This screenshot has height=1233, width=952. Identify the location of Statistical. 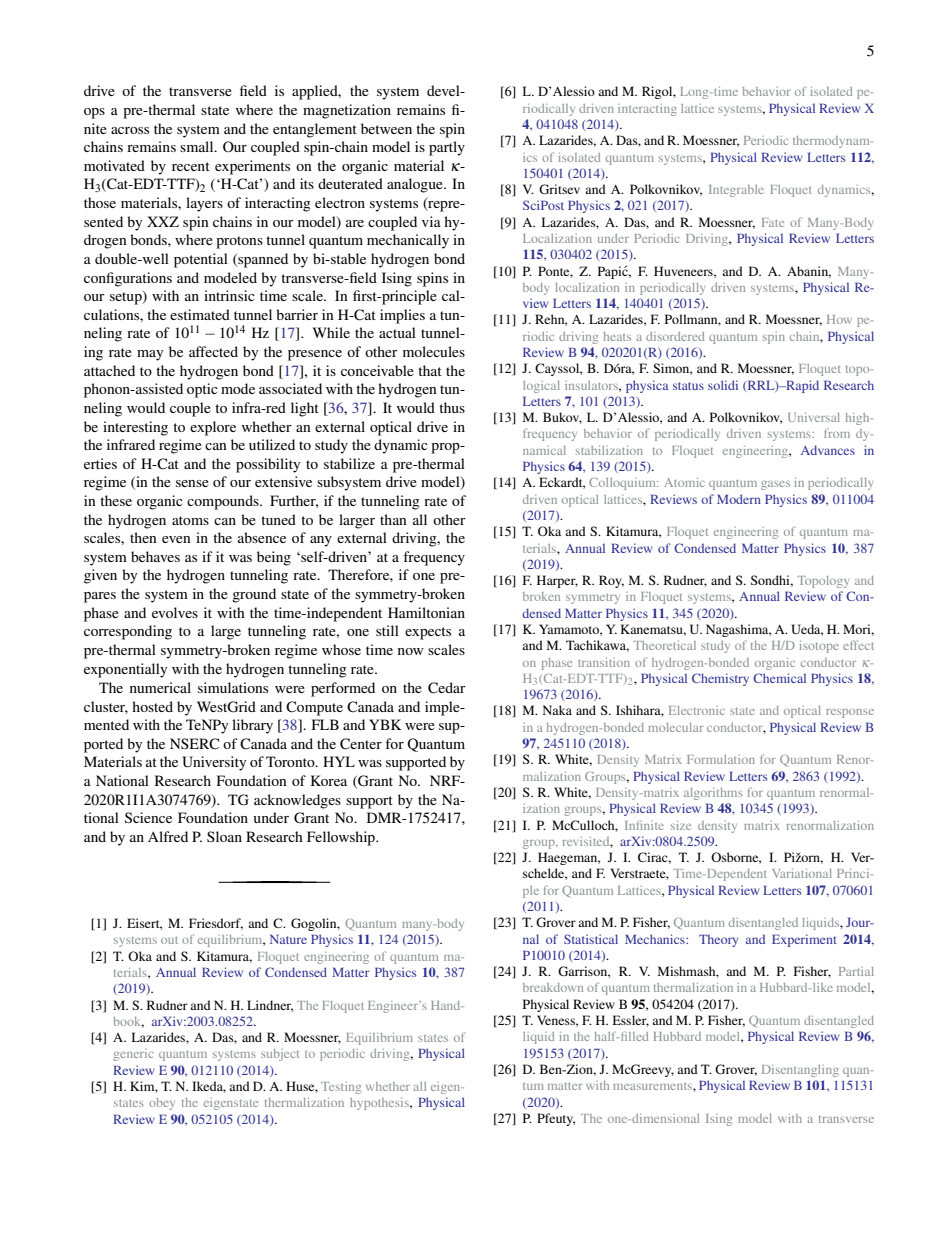
(591, 939).
